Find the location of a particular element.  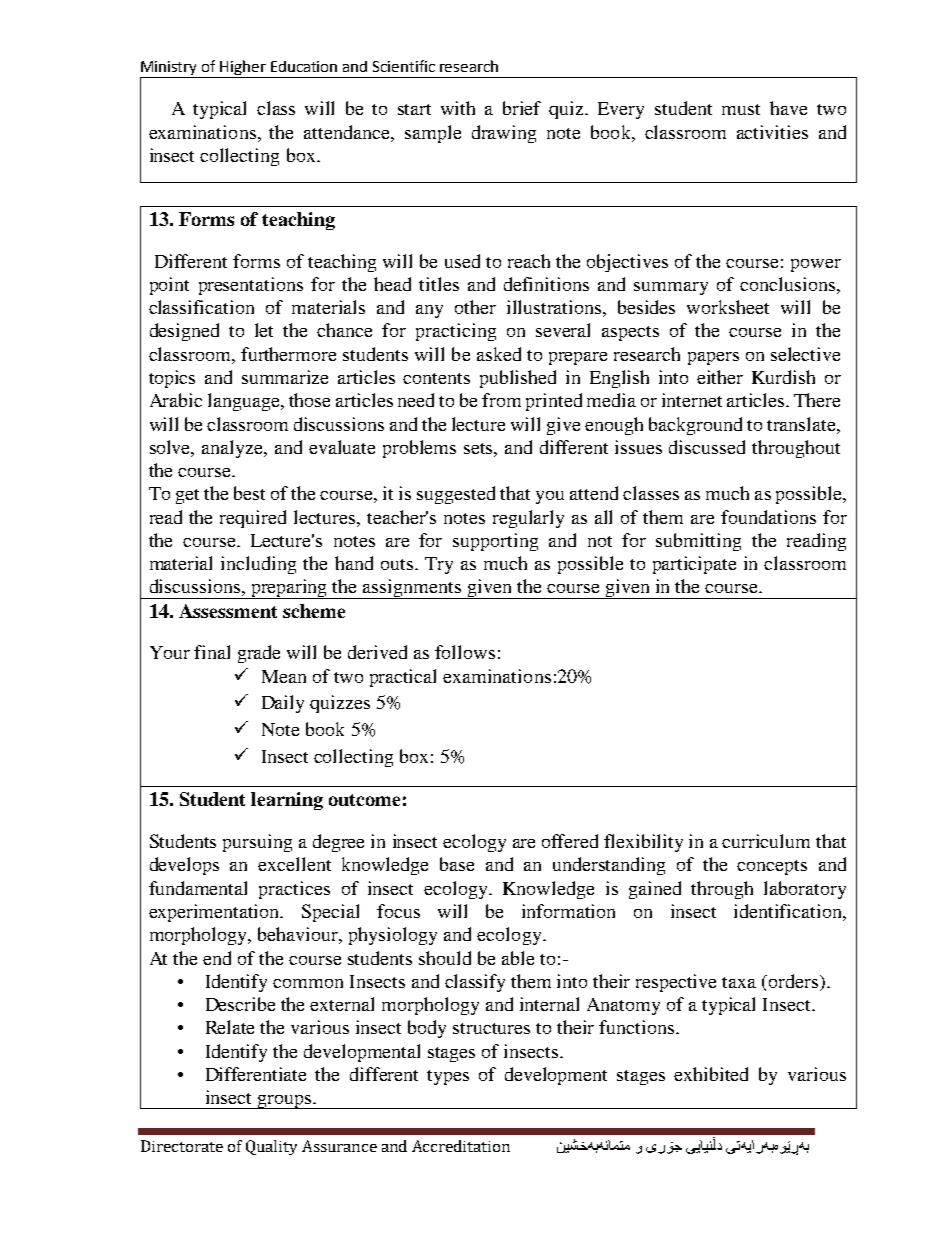

brief is located at coordinates (522, 108).
